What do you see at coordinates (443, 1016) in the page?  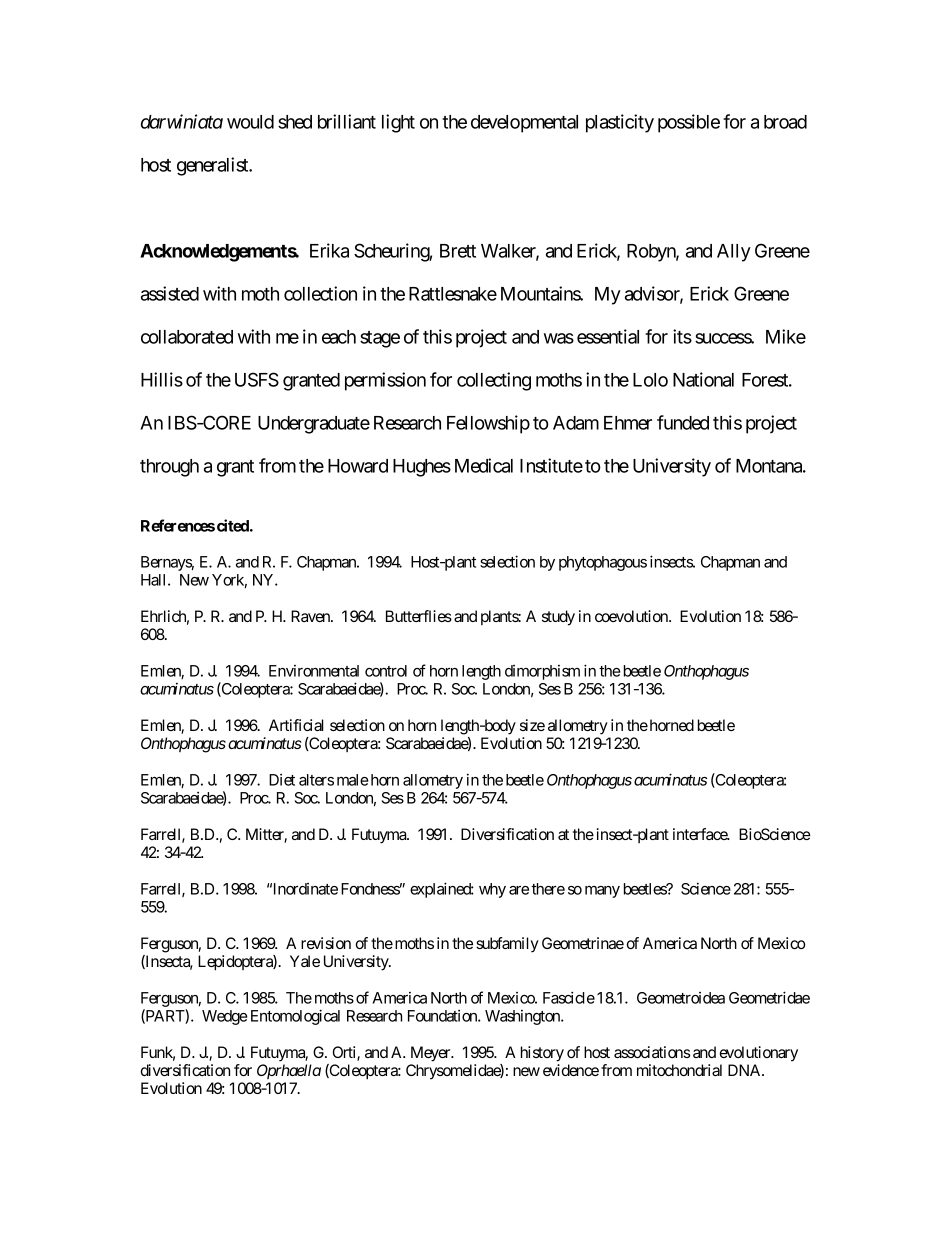 I see `Foundation` at bounding box center [443, 1016].
